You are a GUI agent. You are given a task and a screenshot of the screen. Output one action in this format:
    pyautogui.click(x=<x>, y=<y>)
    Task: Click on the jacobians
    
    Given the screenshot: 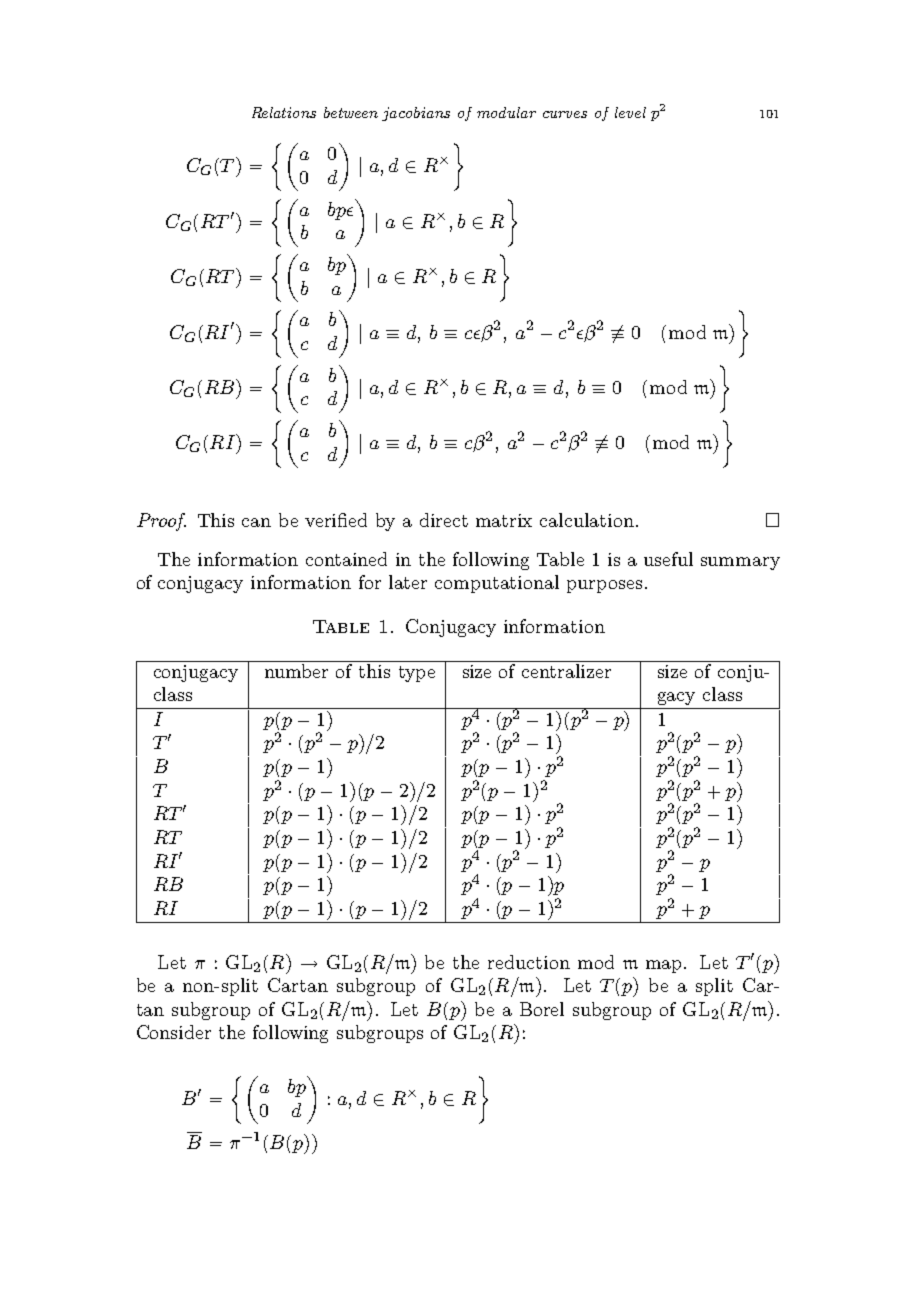 What is the action you would take?
    pyautogui.click(x=416, y=114)
